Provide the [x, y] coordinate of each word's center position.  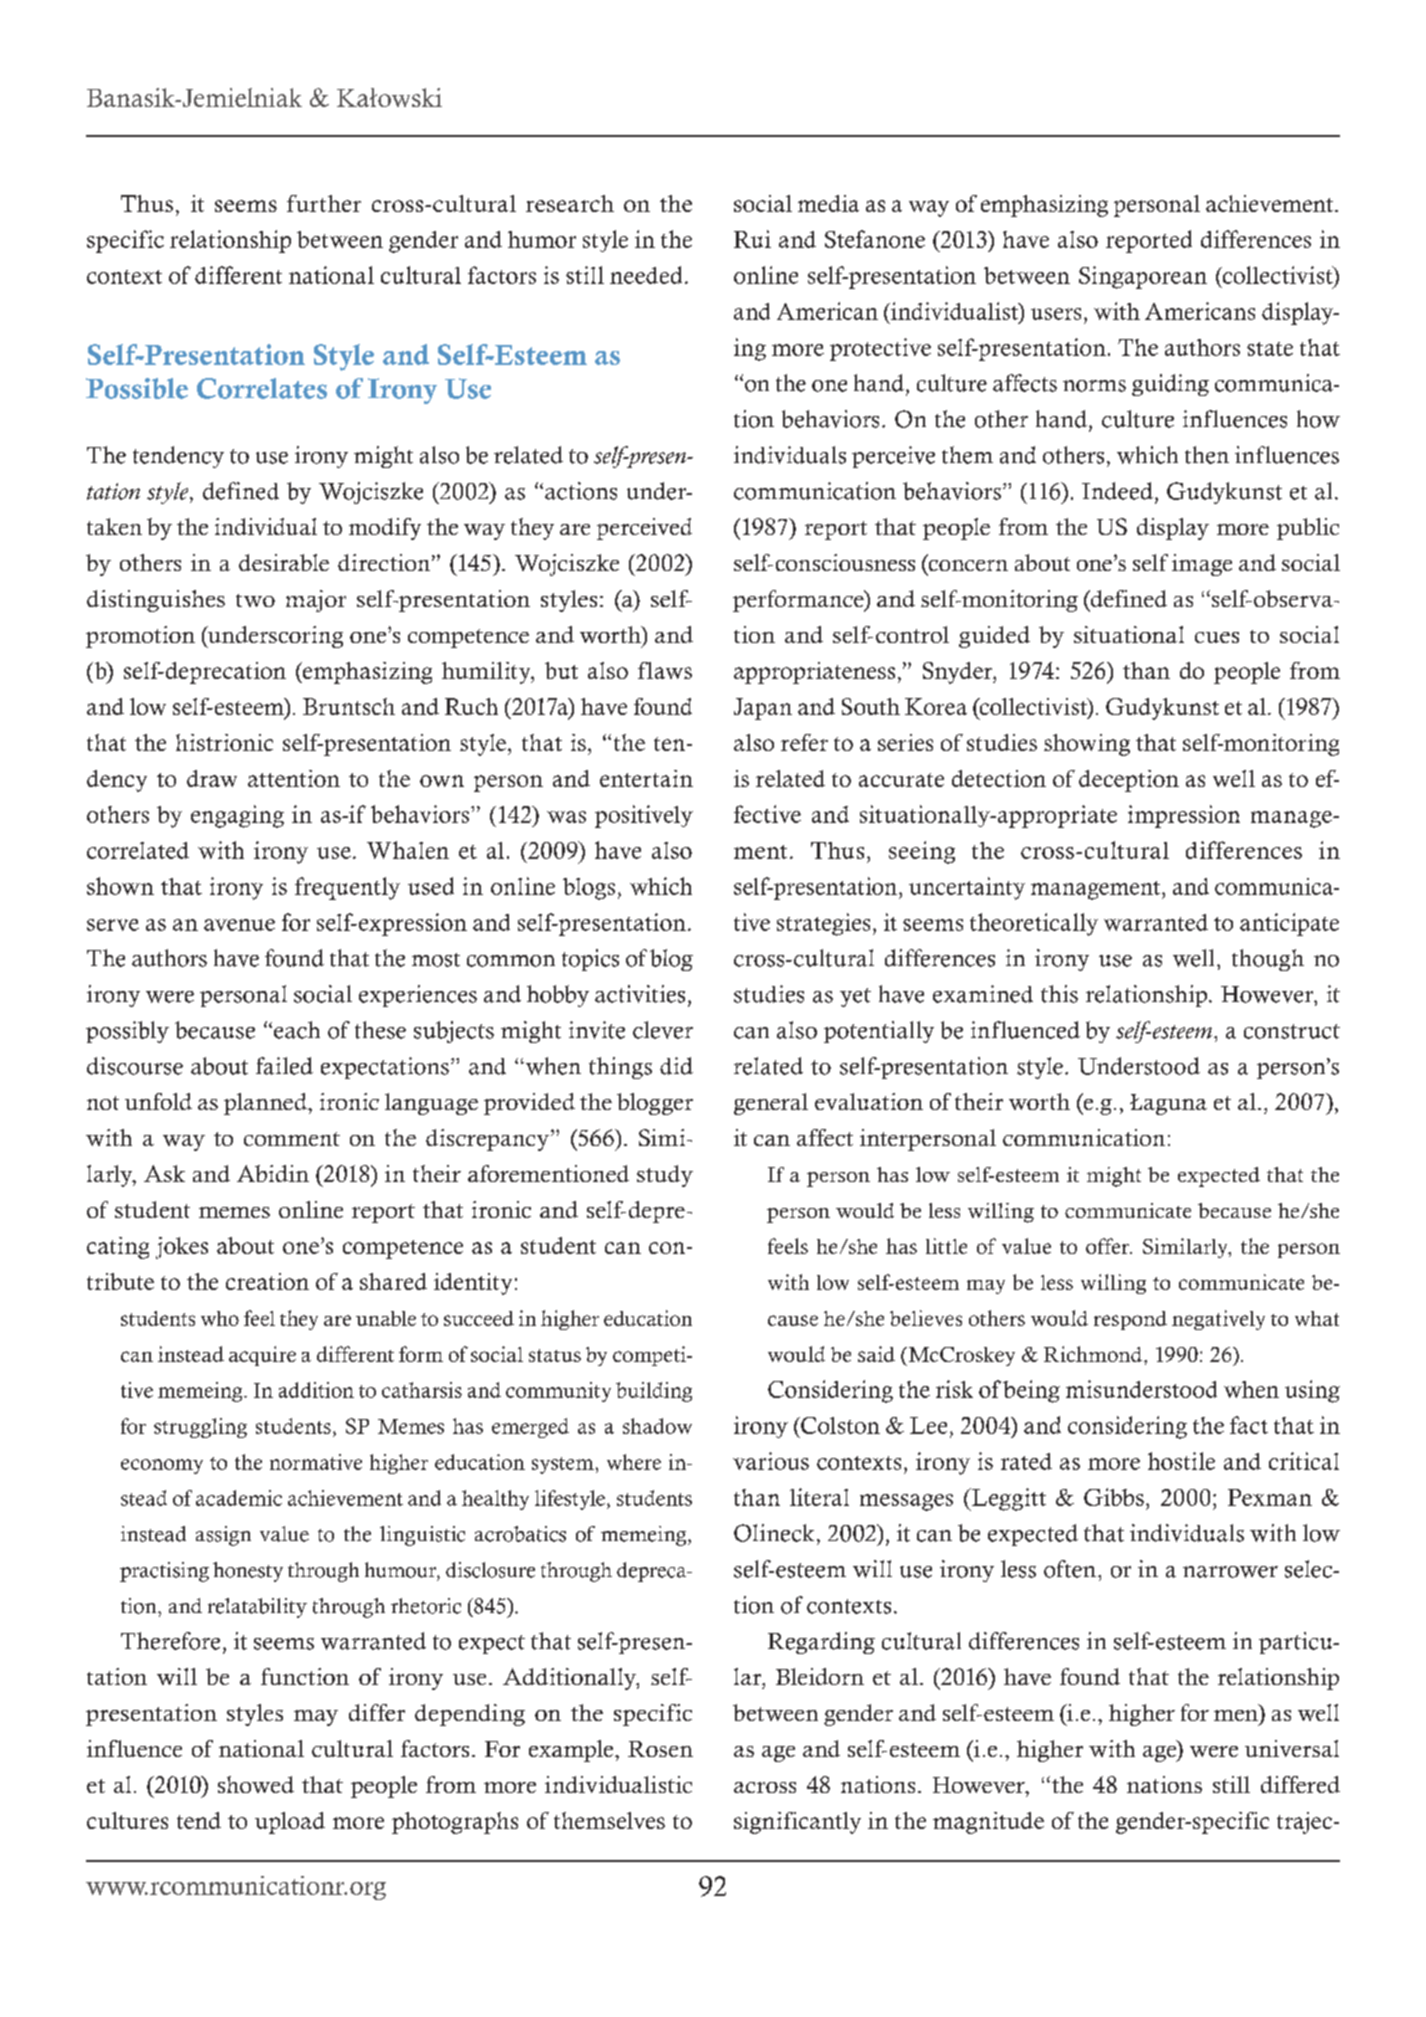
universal [1292, 1748]
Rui [752, 239]
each [297, 1030]
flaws [665, 670]
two [255, 600]
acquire [262, 1356]
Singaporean [1143, 277]
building [654, 1392]
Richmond [1093, 1354]
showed [256, 1784]
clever [663, 1030]
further [324, 203]
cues [1217, 637]
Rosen [660, 1749]
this [1059, 994]
